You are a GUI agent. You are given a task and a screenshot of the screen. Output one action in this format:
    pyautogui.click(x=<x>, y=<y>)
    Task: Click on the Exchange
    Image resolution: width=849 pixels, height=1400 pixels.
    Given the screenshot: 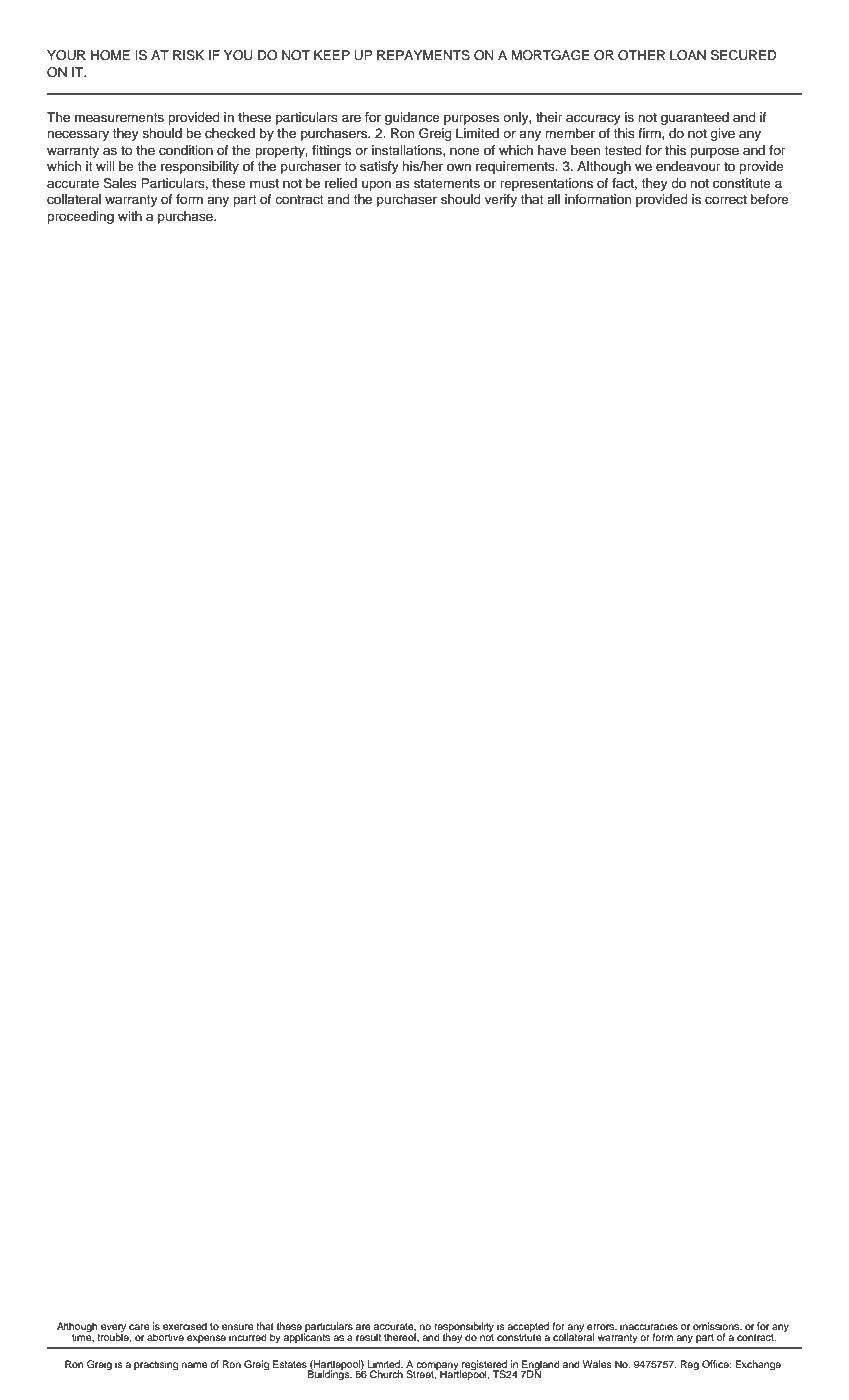 What is the action you would take?
    pyautogui.click(x=758, y=1365)
